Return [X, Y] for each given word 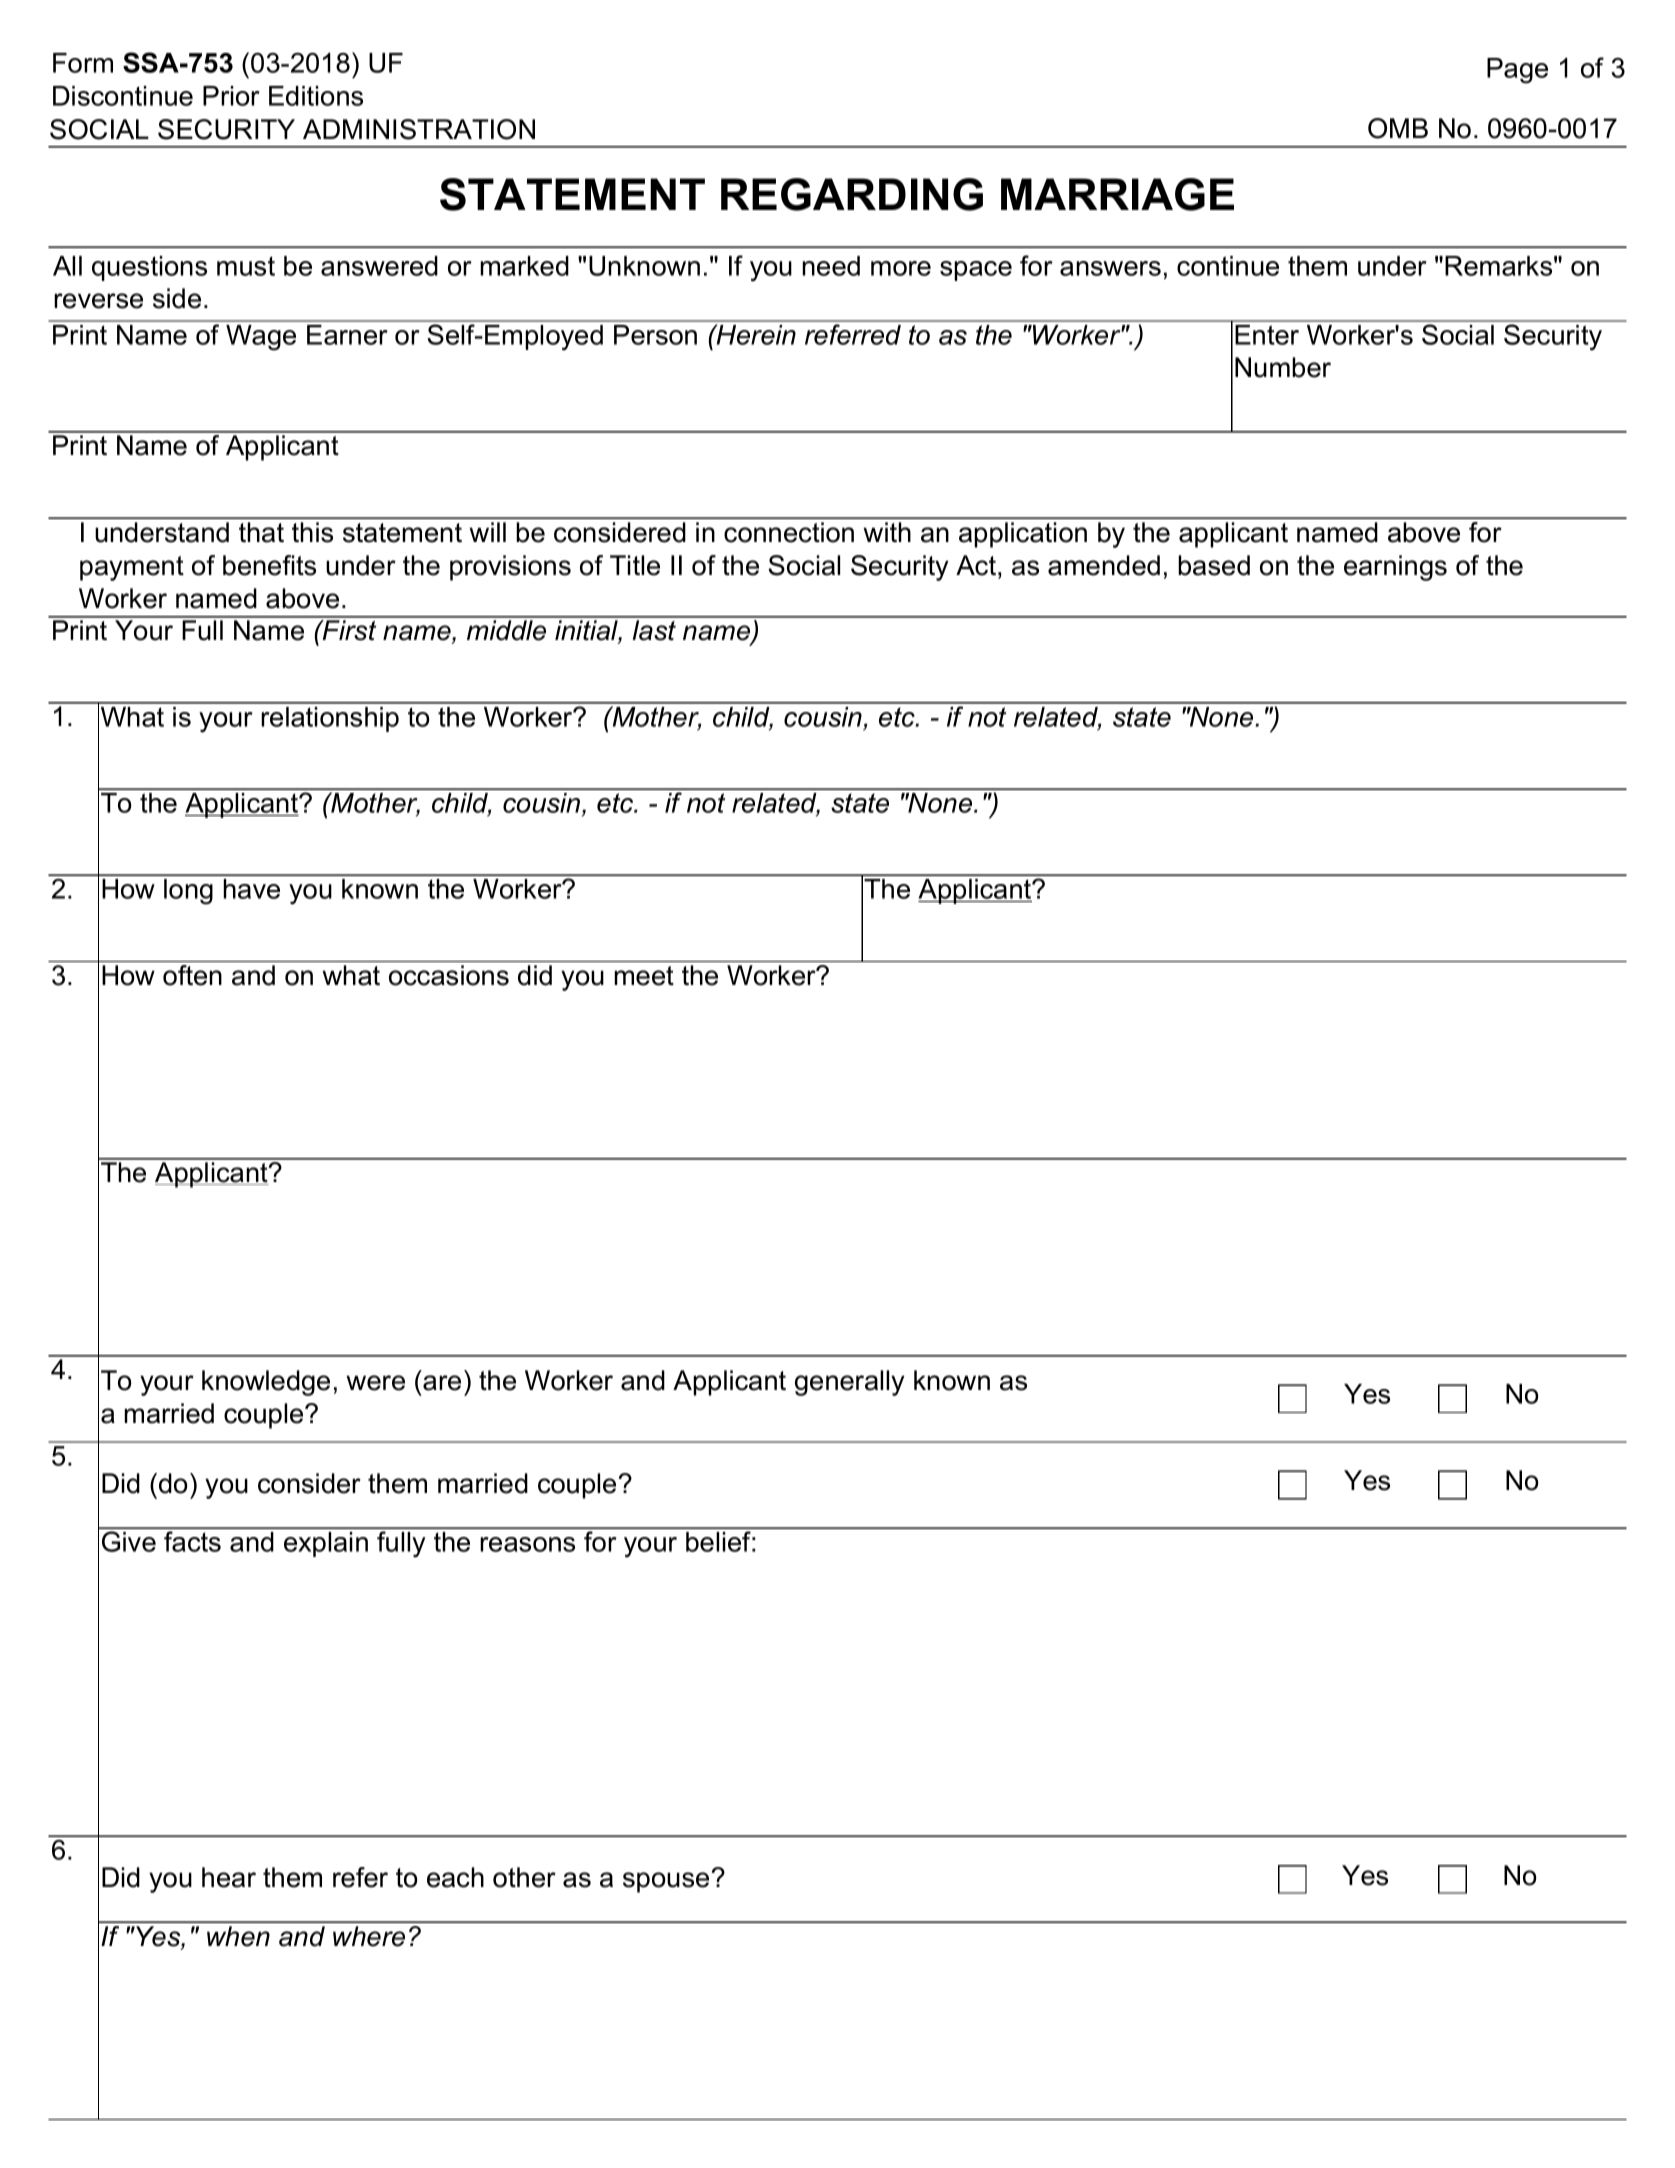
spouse [666, 1882]
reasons [527, 1544]
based [1214, 565]
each [455, 1877]
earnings [1395, 568]
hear [229, 1877]
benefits [269, 565]
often [192, 975]
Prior [231, 96]
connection [789, 532]
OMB [1398, 128]
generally [849, 1383]
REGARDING [852, 194]
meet [644, 976]
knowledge [266, 1383]
